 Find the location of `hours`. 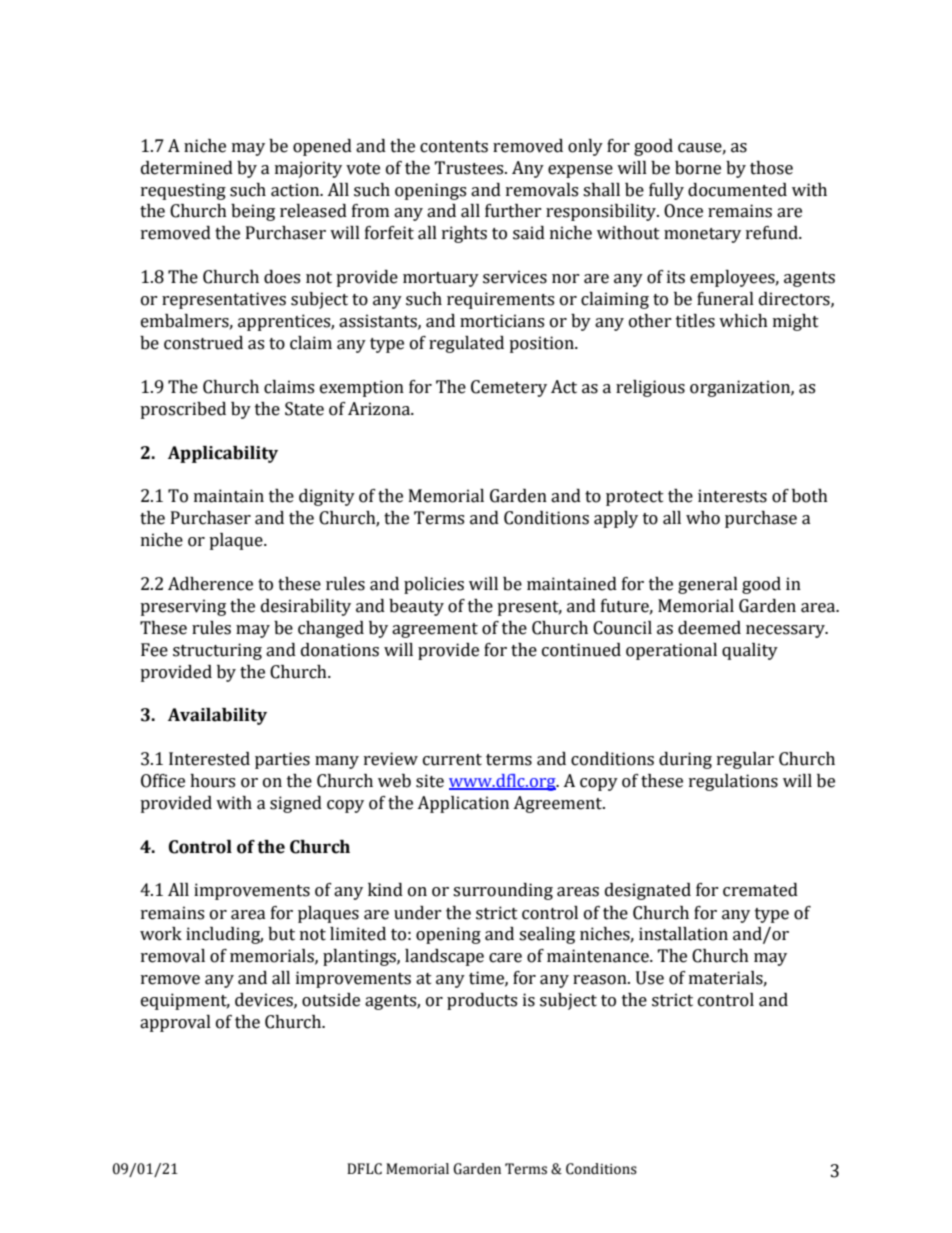

hours is located at coordinates (212, 781).
